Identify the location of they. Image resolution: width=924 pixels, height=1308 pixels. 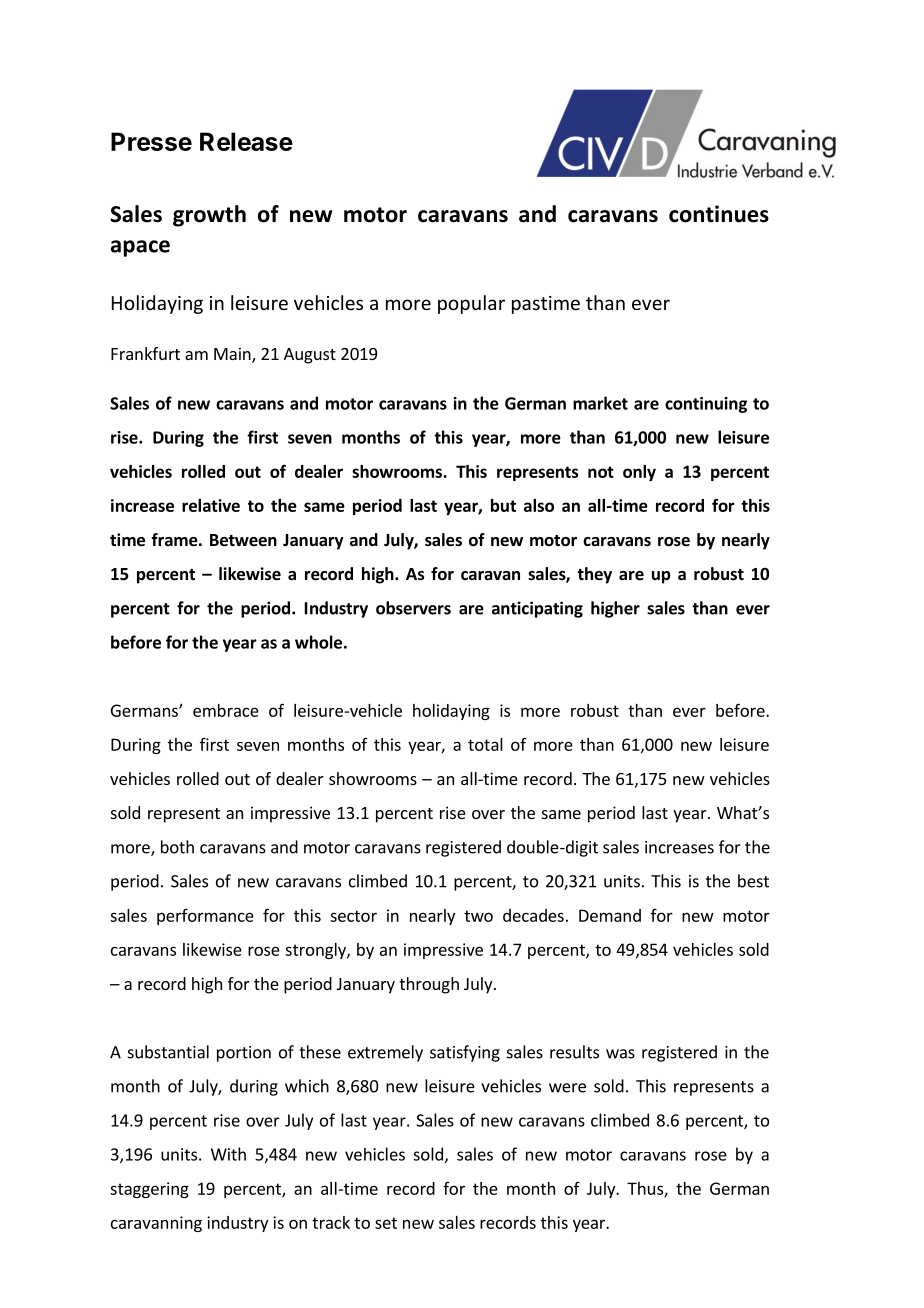
(594, 575).
